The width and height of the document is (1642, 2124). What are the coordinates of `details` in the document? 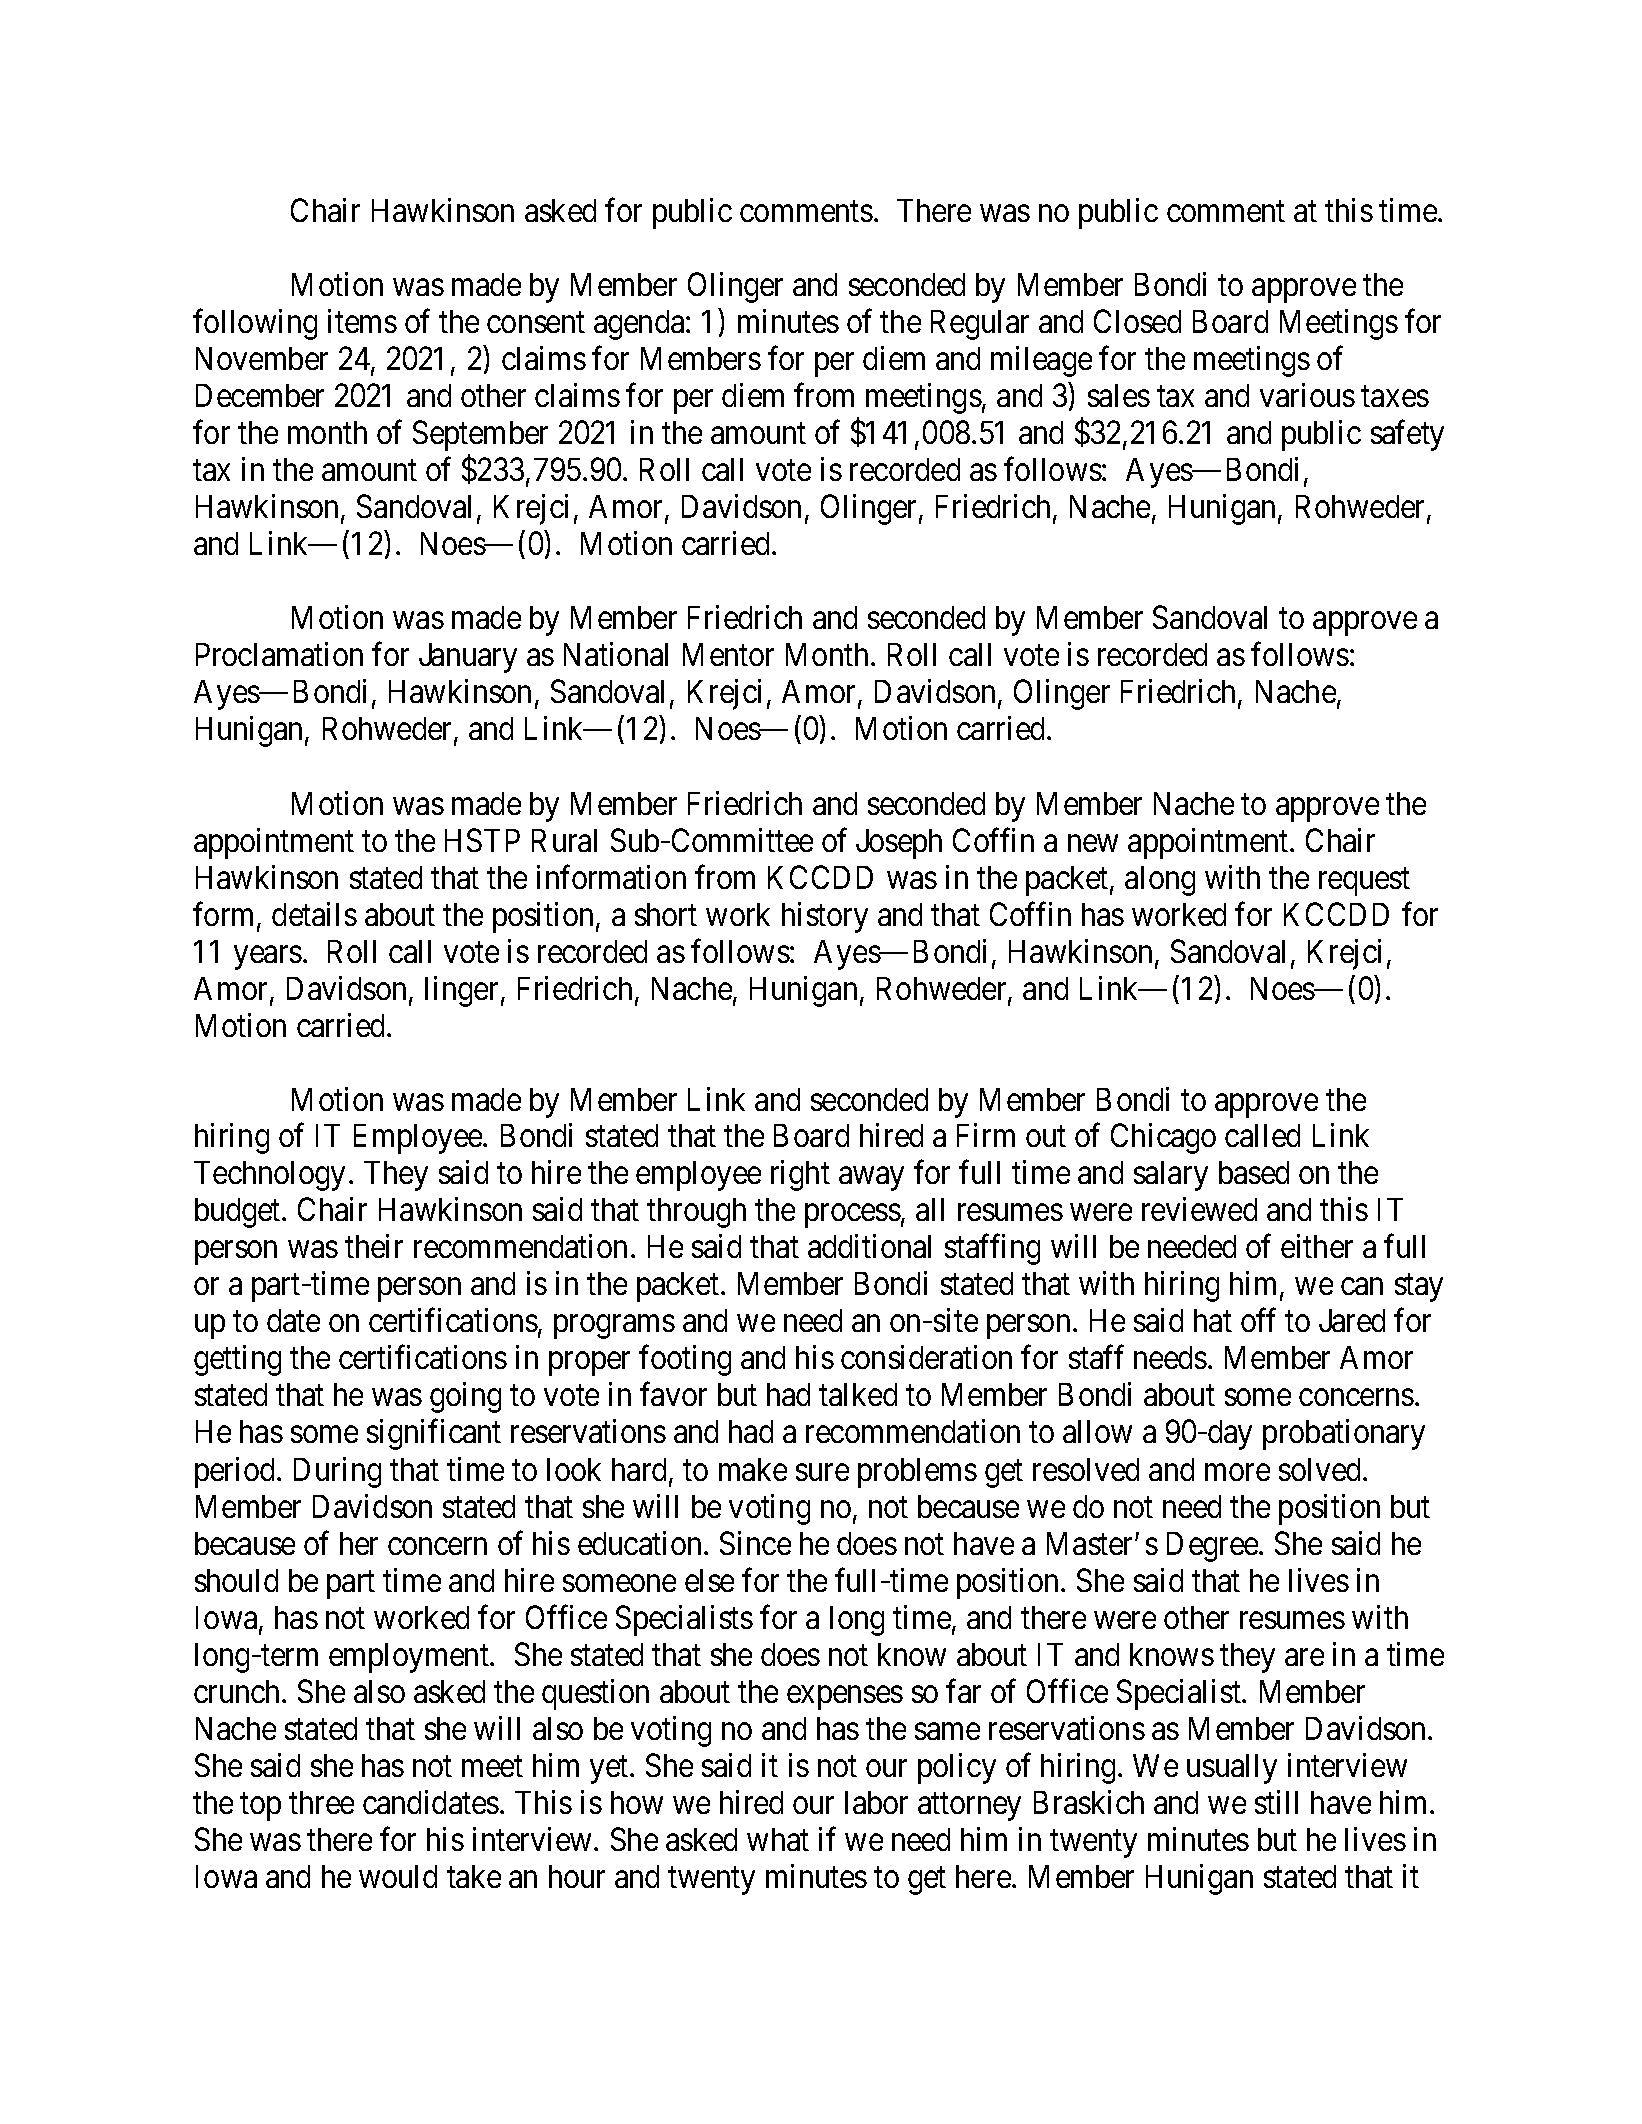 It's located at (314, 914).
